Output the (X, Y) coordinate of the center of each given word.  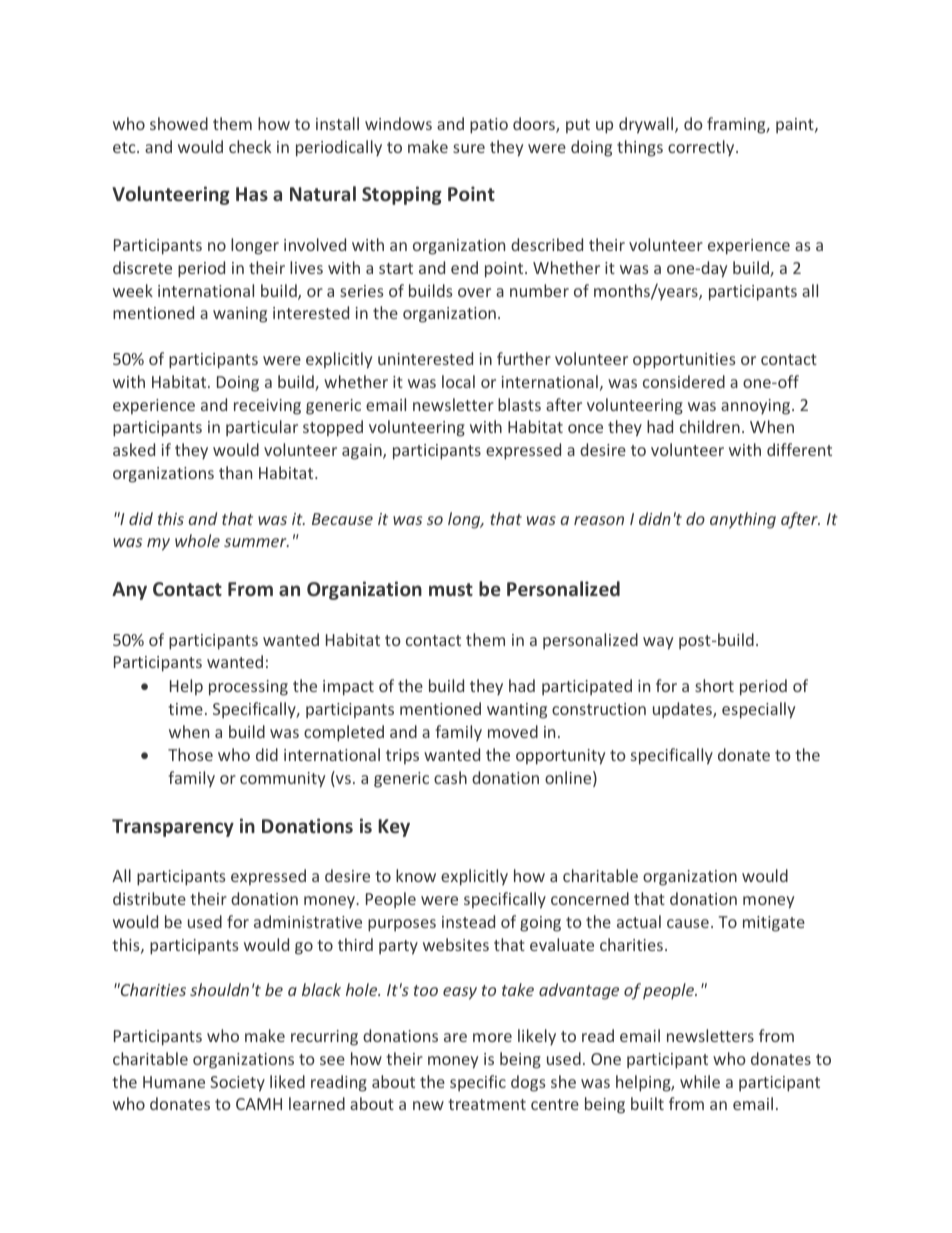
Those (190, 754)
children (710, 426)
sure (469, 148)
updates (683, 710)
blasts (519, 404)
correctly (702, 148)
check (250, 146)
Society (237, 1084)
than (235, 472)
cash (450, 777)
